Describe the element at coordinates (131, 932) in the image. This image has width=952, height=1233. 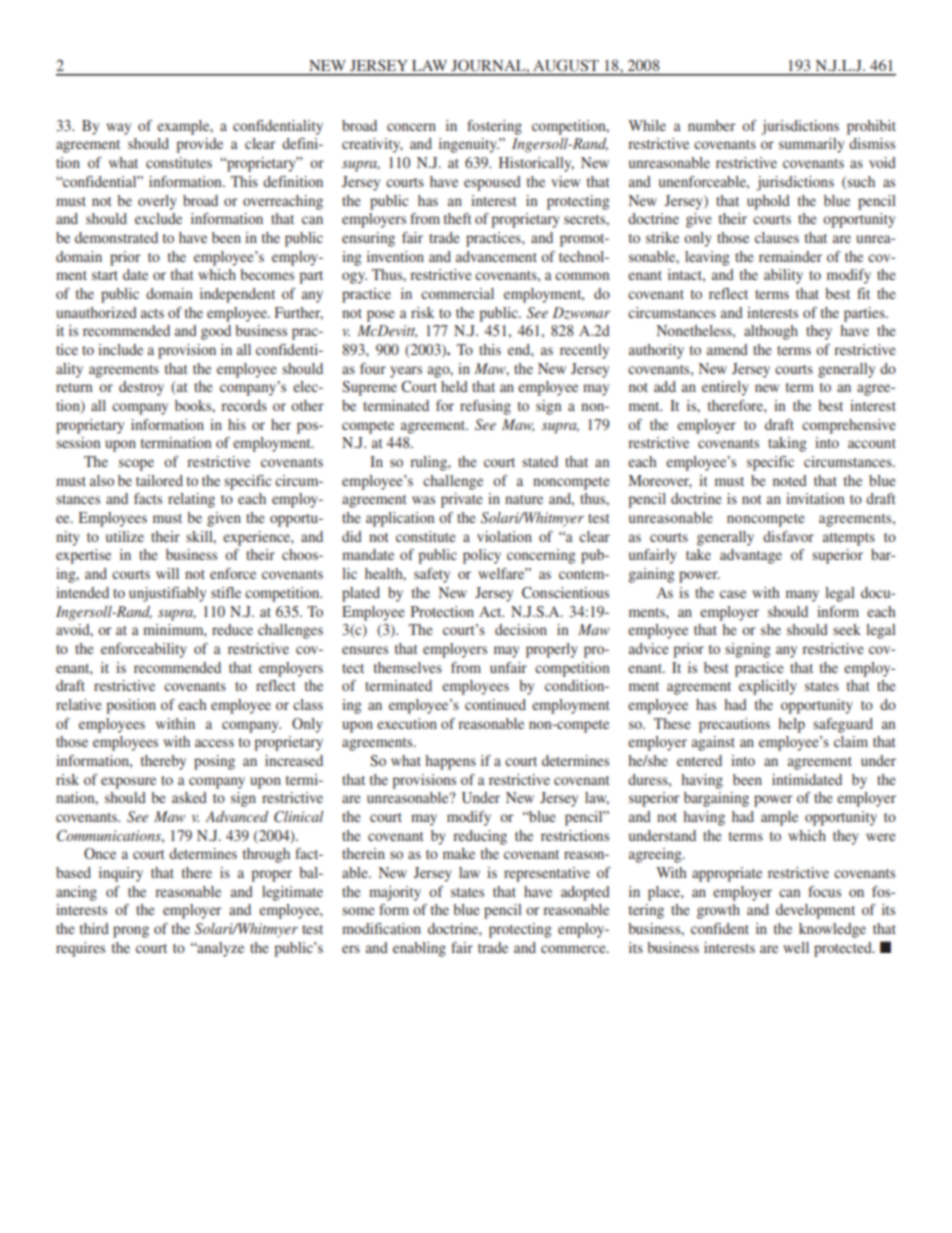
I see `prong` at that location.
